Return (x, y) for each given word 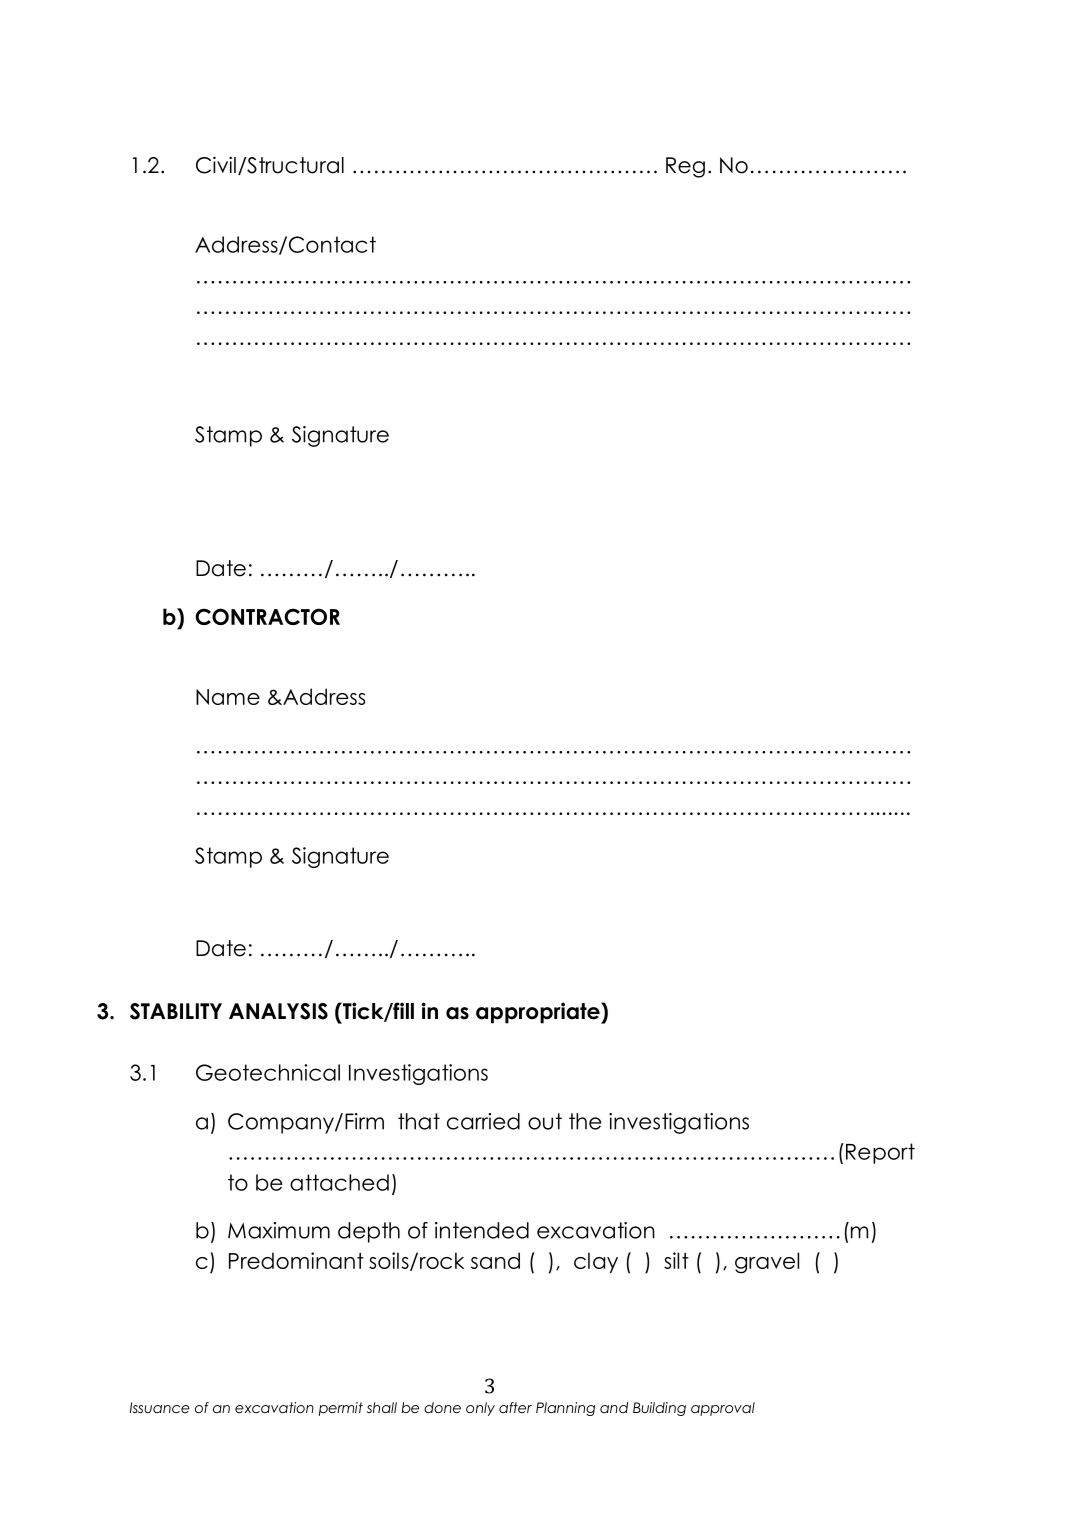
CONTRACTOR (267, 616)
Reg (685, 167)
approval (723, 1409)
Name (228, 697)
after (515, 1407)
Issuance (160, 1407)
